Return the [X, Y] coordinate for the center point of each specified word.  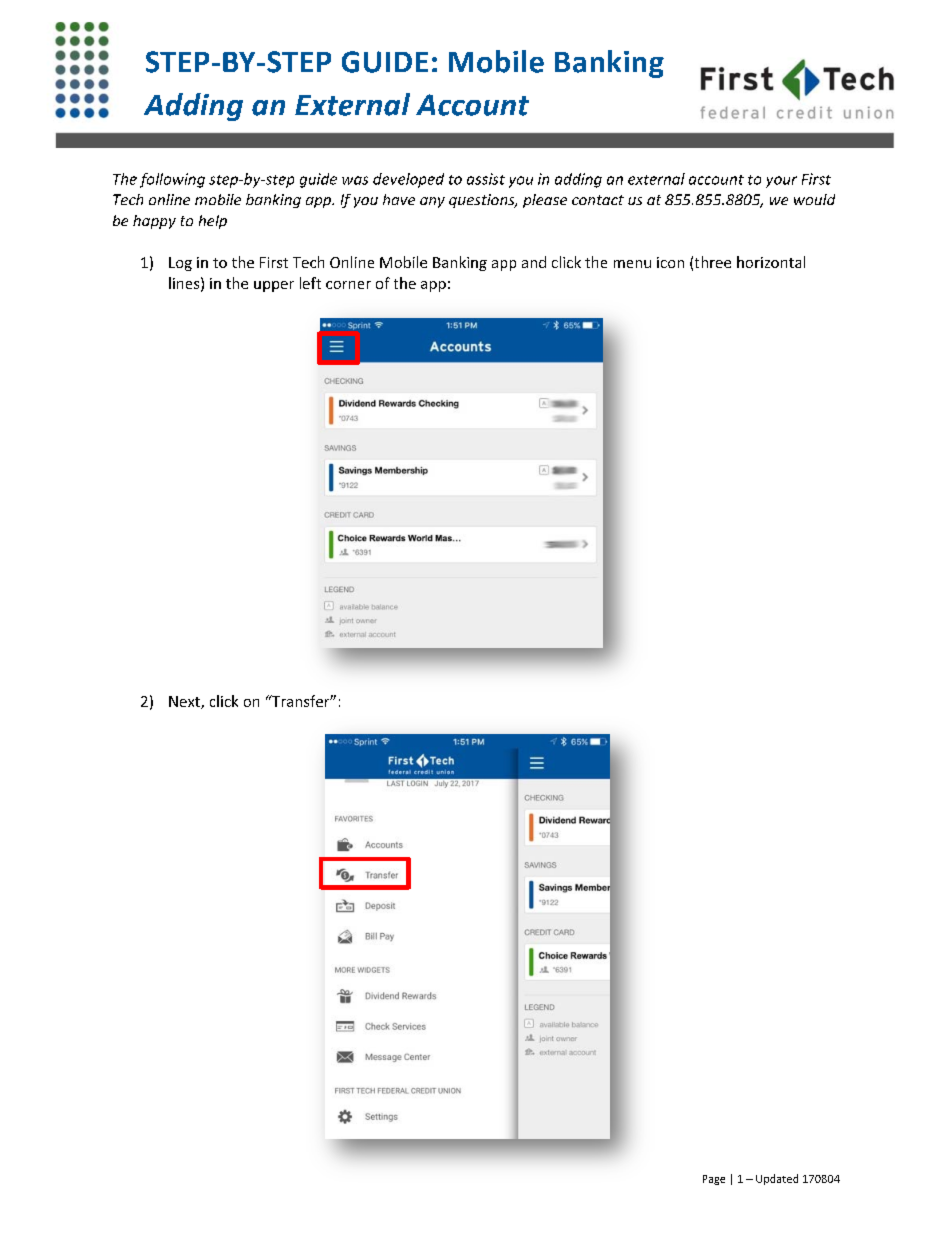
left [310, 283]
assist [486, 179]
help [213, 222]
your [781, 182]
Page [714, 1180]
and [534, 262]
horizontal [771, 262]
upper [274, 286]
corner [348, 285]
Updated [777, 1179]
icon [670, 262]
